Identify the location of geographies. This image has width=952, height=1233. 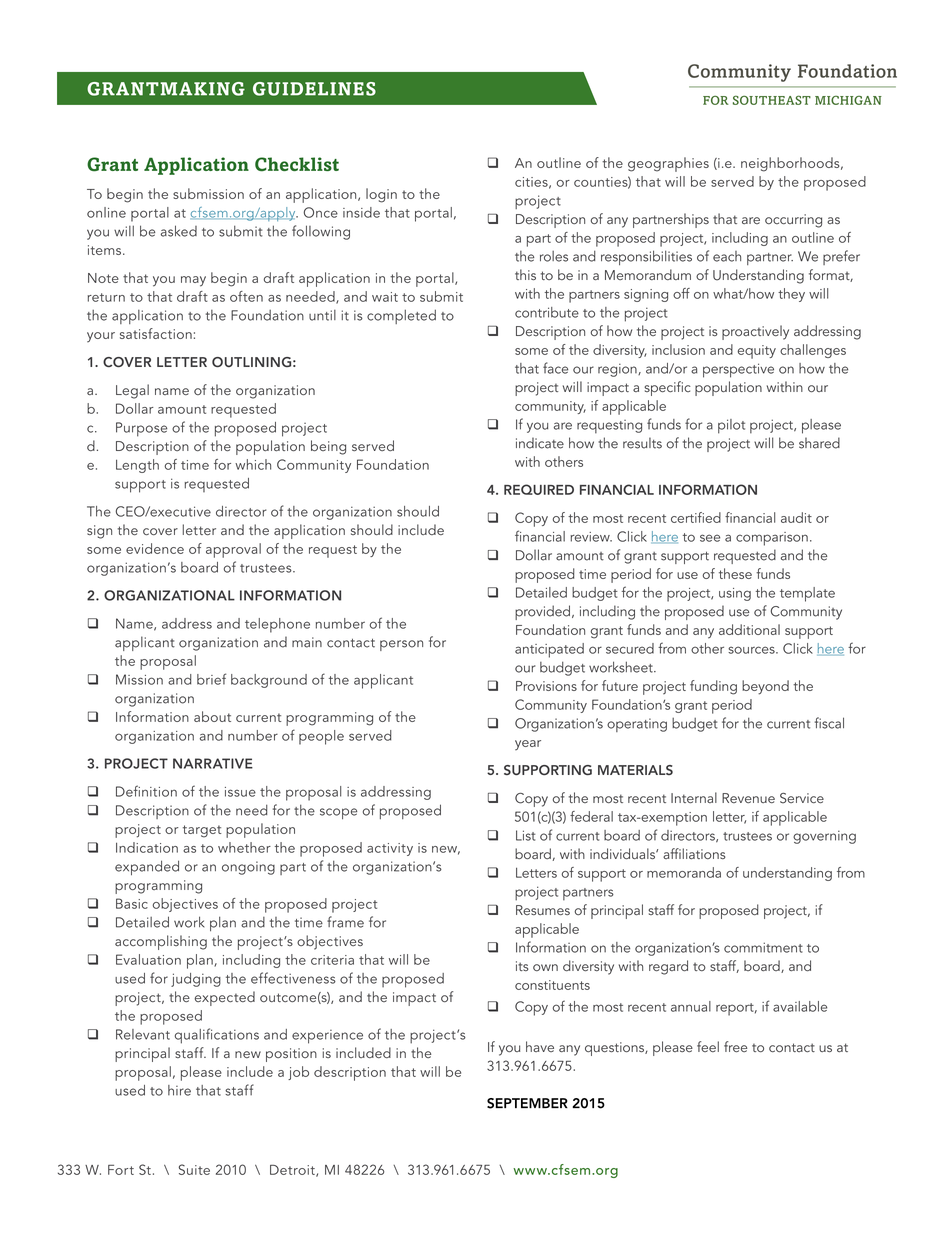
(668, 164).
